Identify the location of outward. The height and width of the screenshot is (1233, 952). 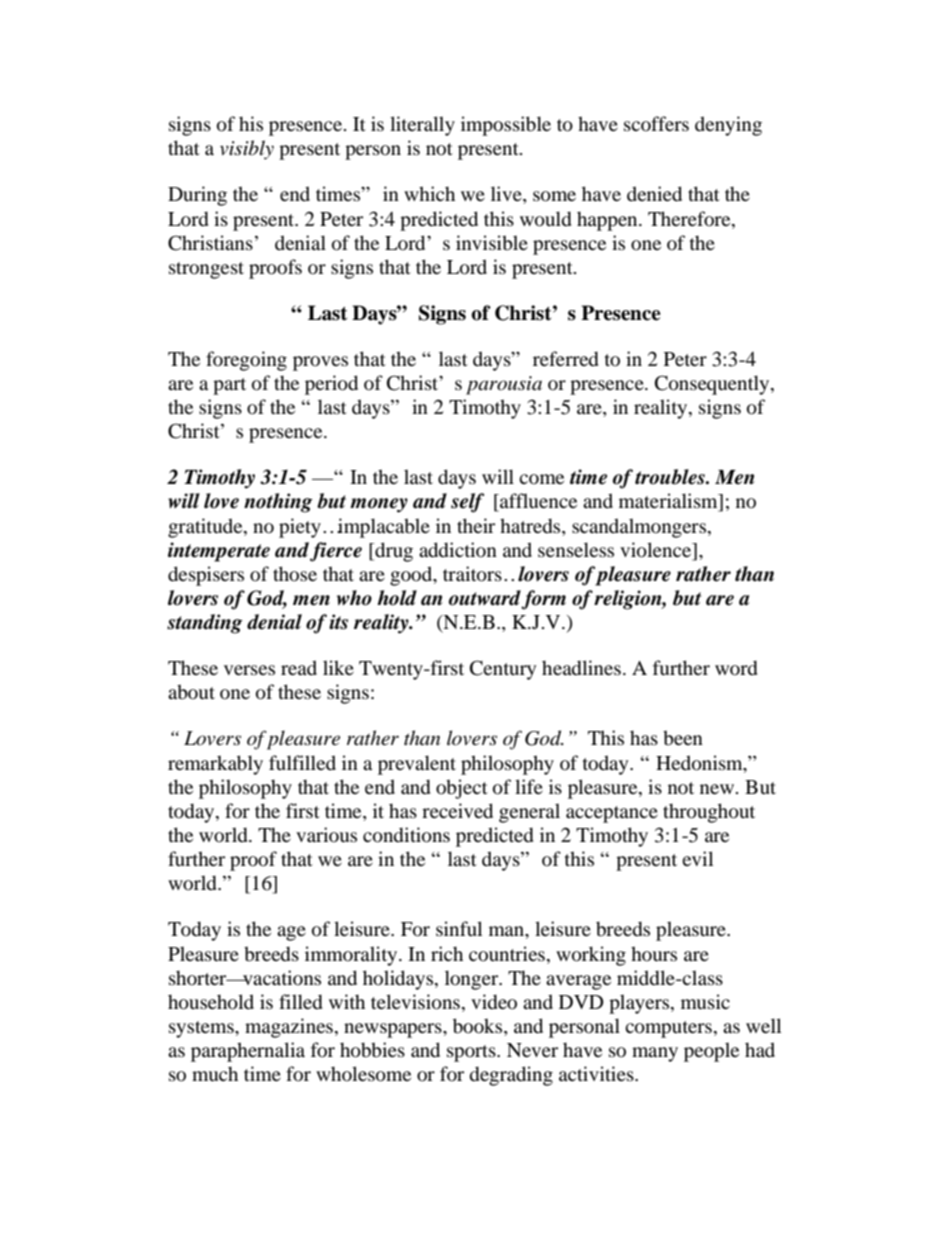
(485, 599).
